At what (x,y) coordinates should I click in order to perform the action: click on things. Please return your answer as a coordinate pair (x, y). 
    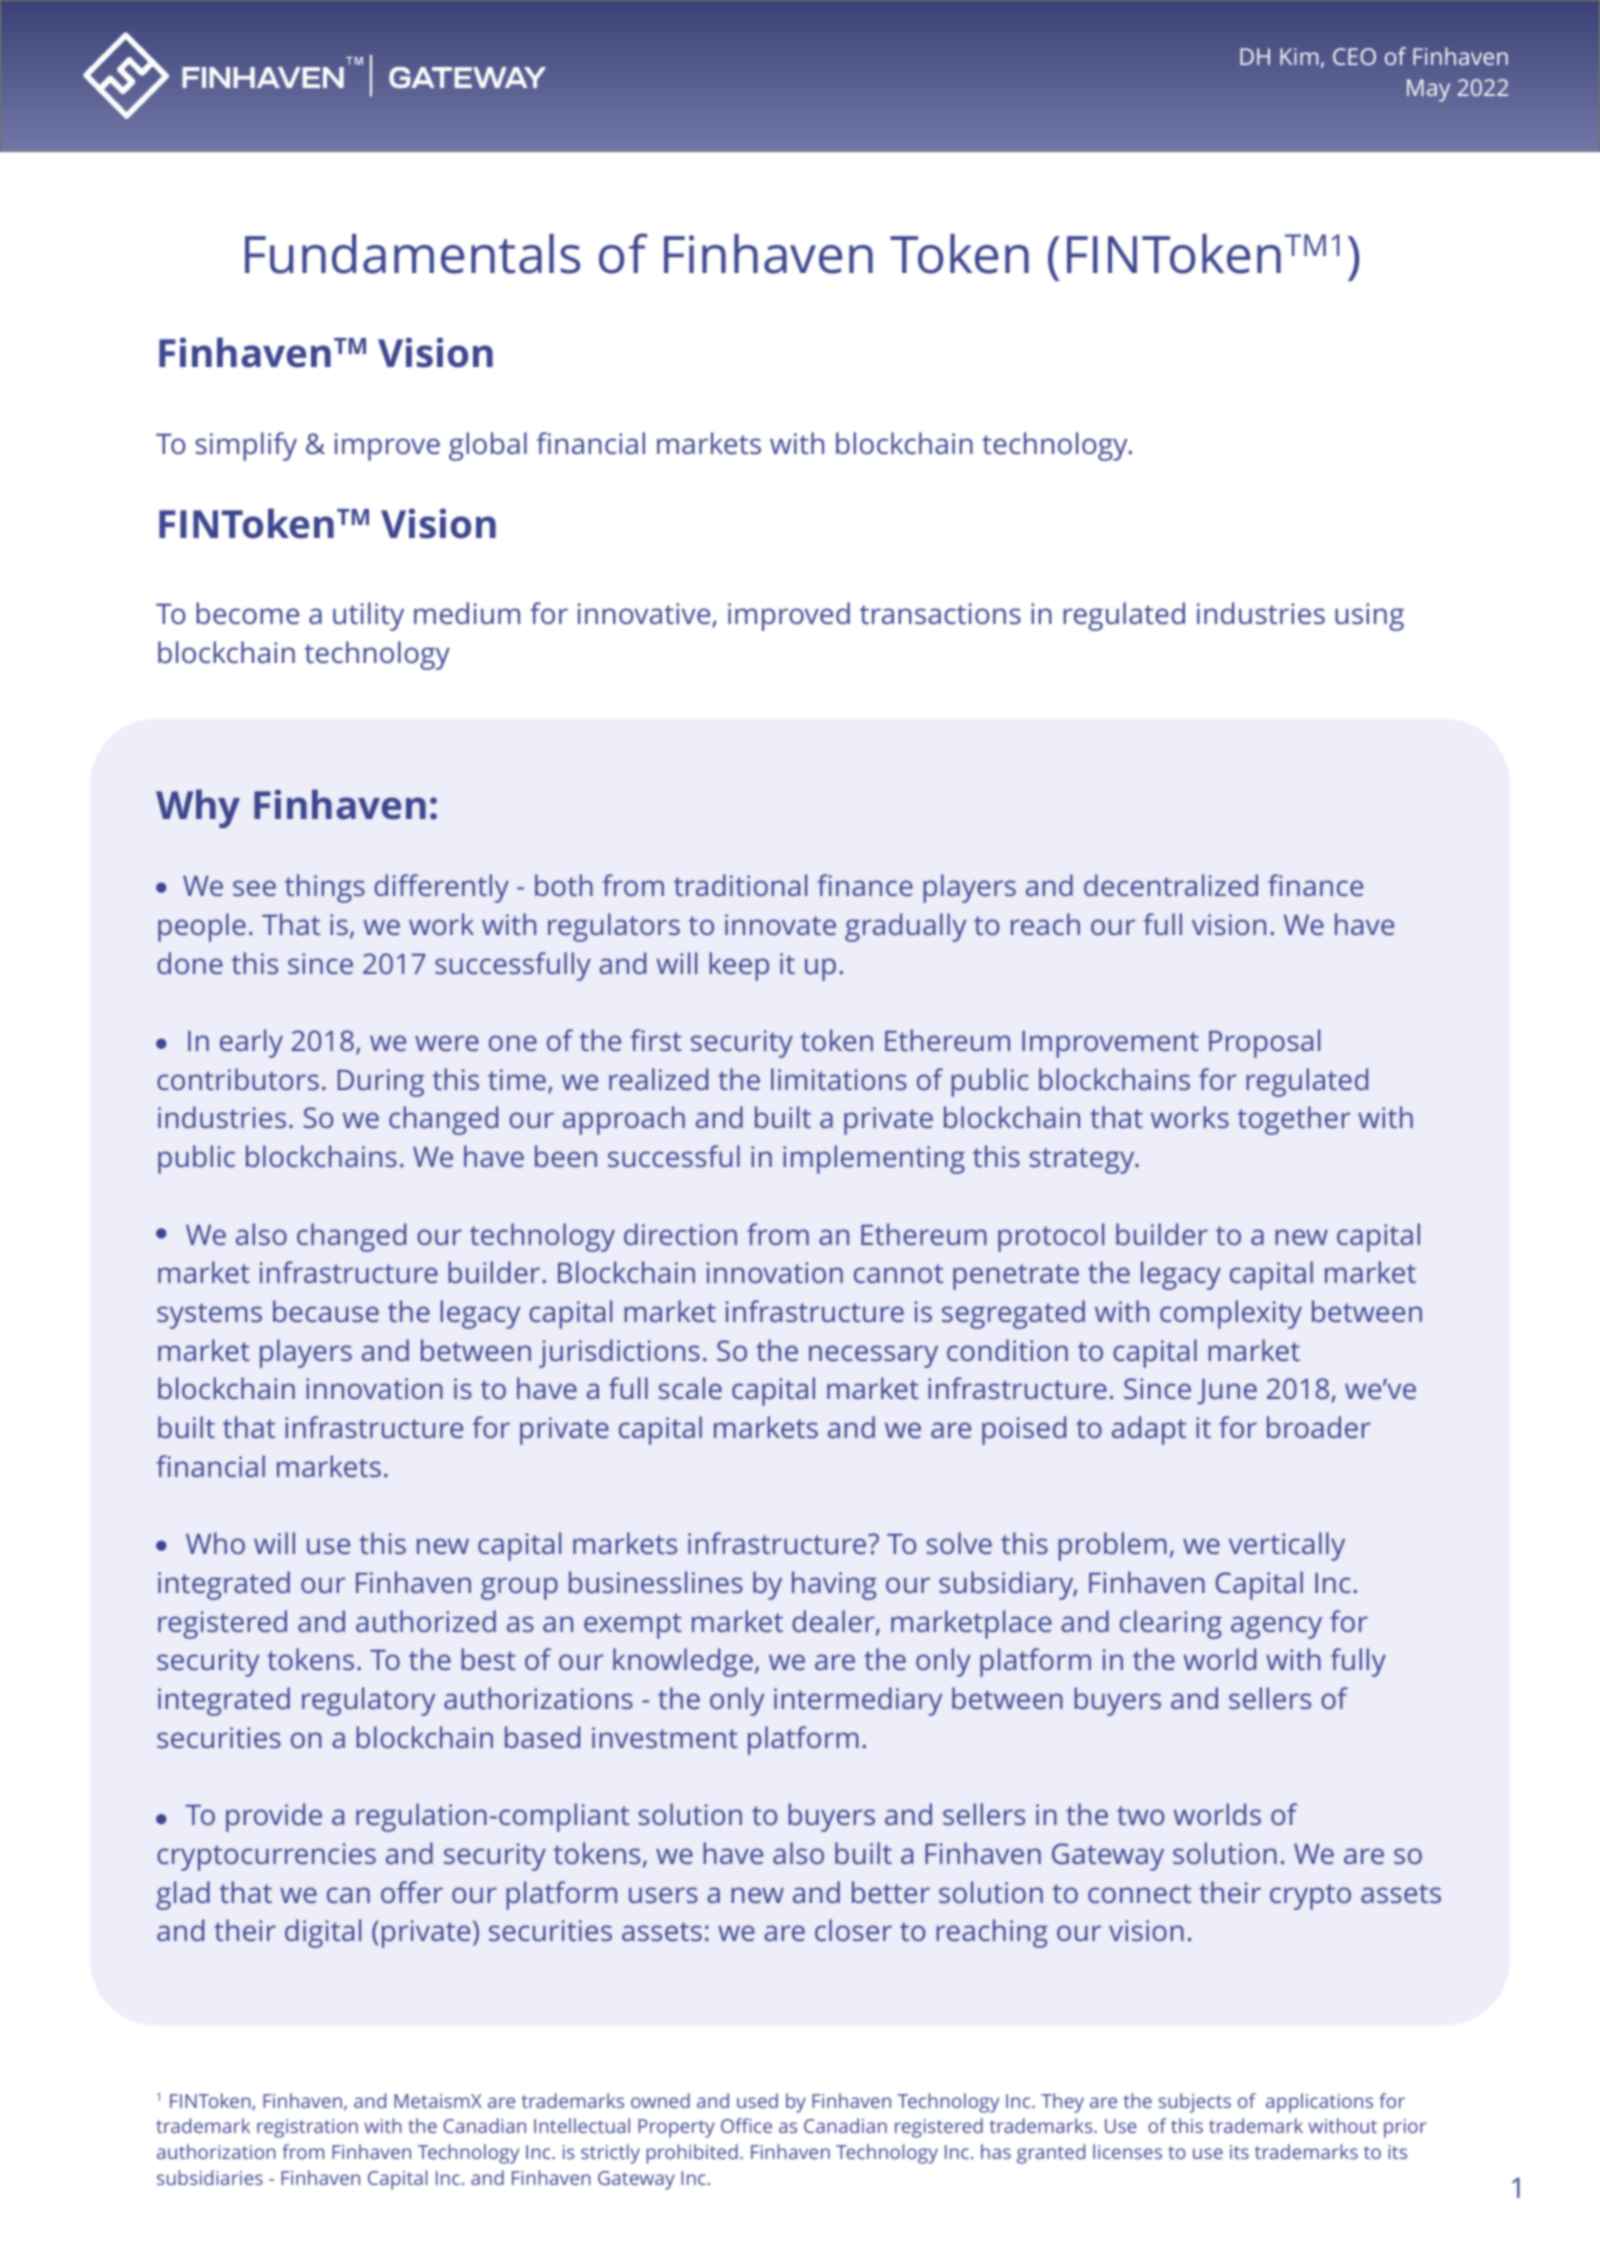
    Looking at the image, I should click on (325, 888).
